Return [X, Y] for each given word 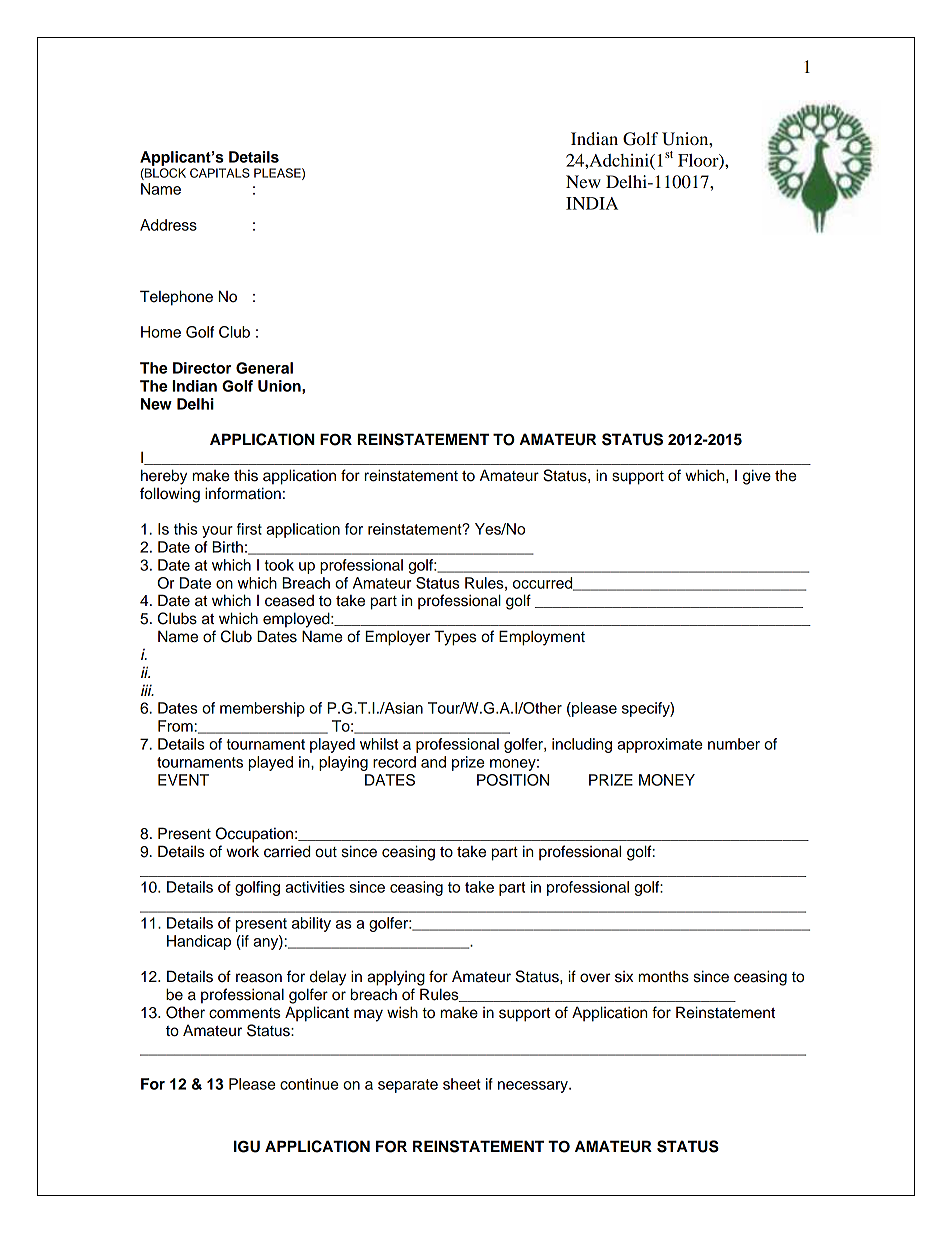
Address [168, 225]
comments [245, 1013]
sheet [462, 1084]
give [757, 477]
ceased [289, 601]
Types [455, 638]
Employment [542, 638]
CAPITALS [220, 173]
